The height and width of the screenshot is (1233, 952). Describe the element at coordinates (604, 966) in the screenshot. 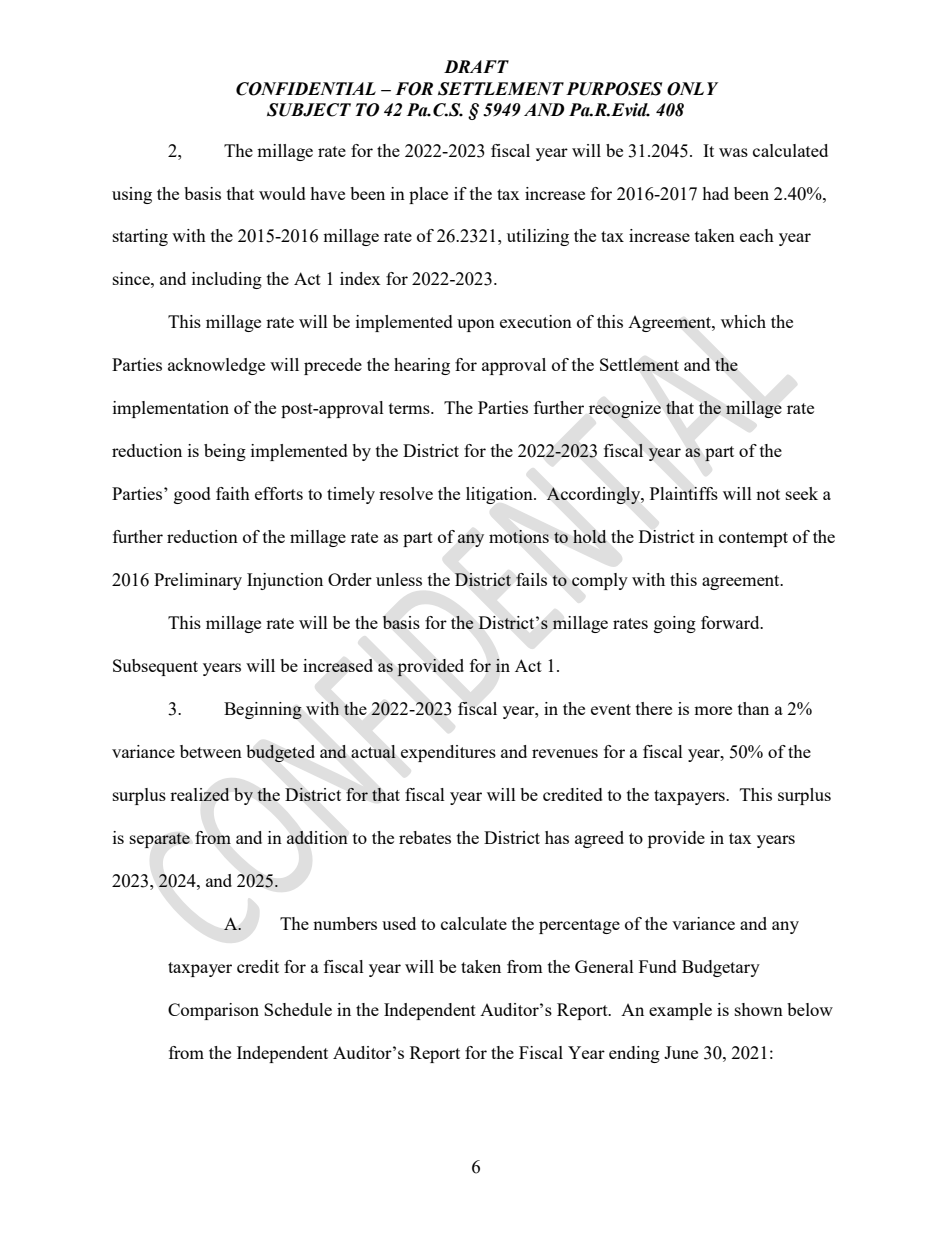

I see `General` at that location.
